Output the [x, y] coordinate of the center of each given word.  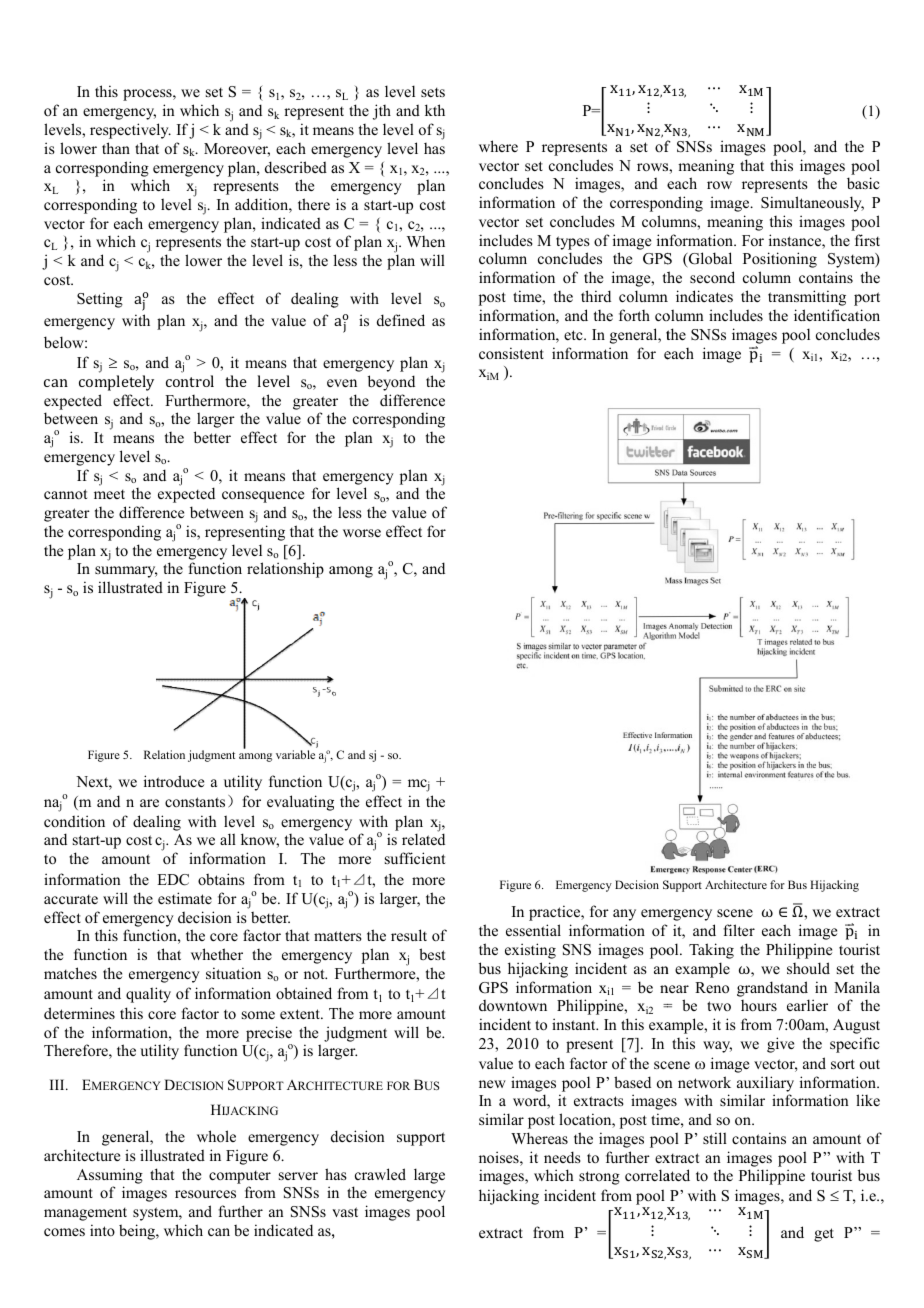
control [190, 381]
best [432, 954]
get [824, 1235]
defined [401, 320]
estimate [185, 898]
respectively [130, 131]
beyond [391, 383]
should [808, 968]
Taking [711, 951]
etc [574, 335]
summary [126, 572]
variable [295, 754]
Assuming [110, 1176]
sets [433, 92]
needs [562, 1157]
